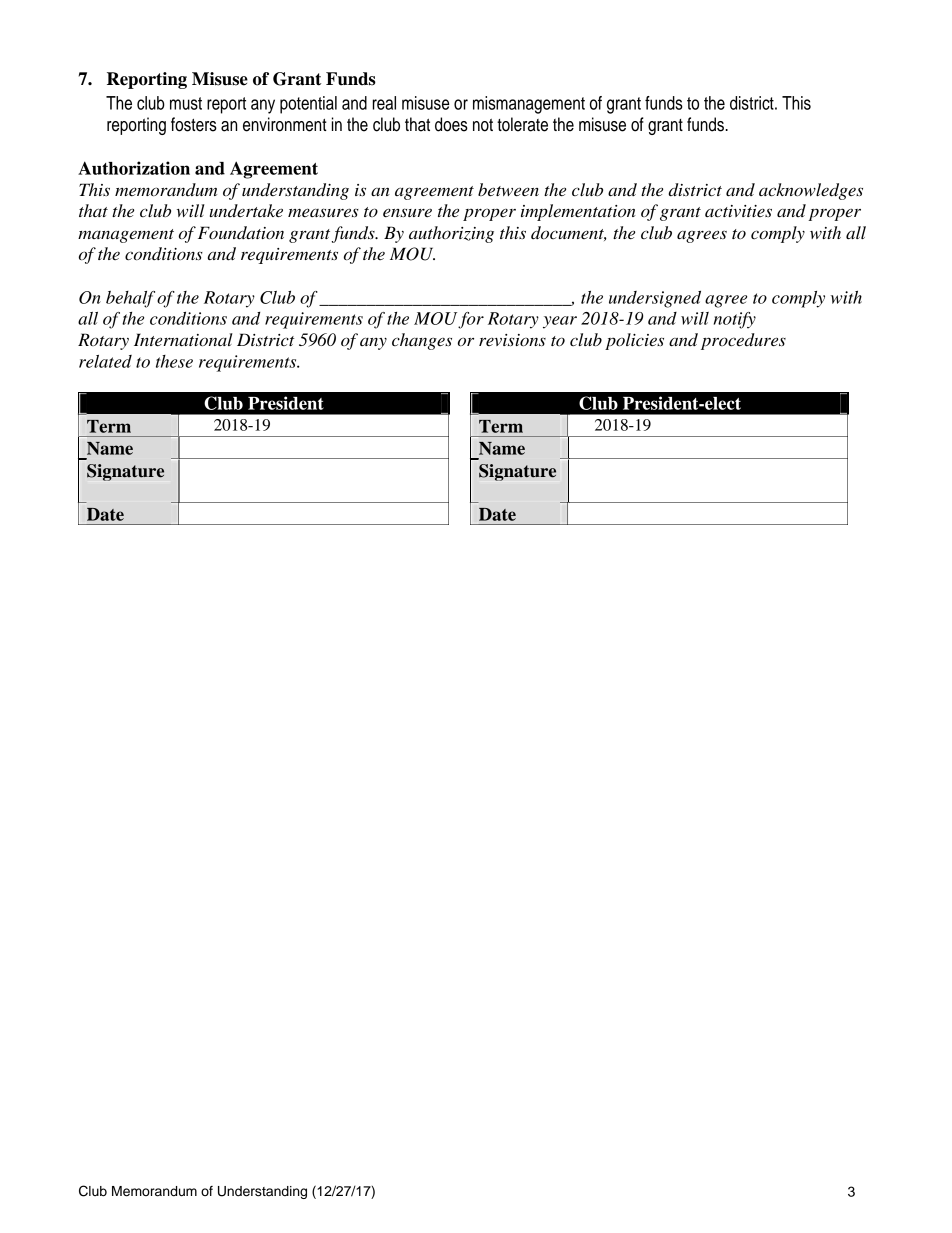  What do you see at coordinates (738, 211) in the page?
I see `activities` at bounding box center [738, 211].
